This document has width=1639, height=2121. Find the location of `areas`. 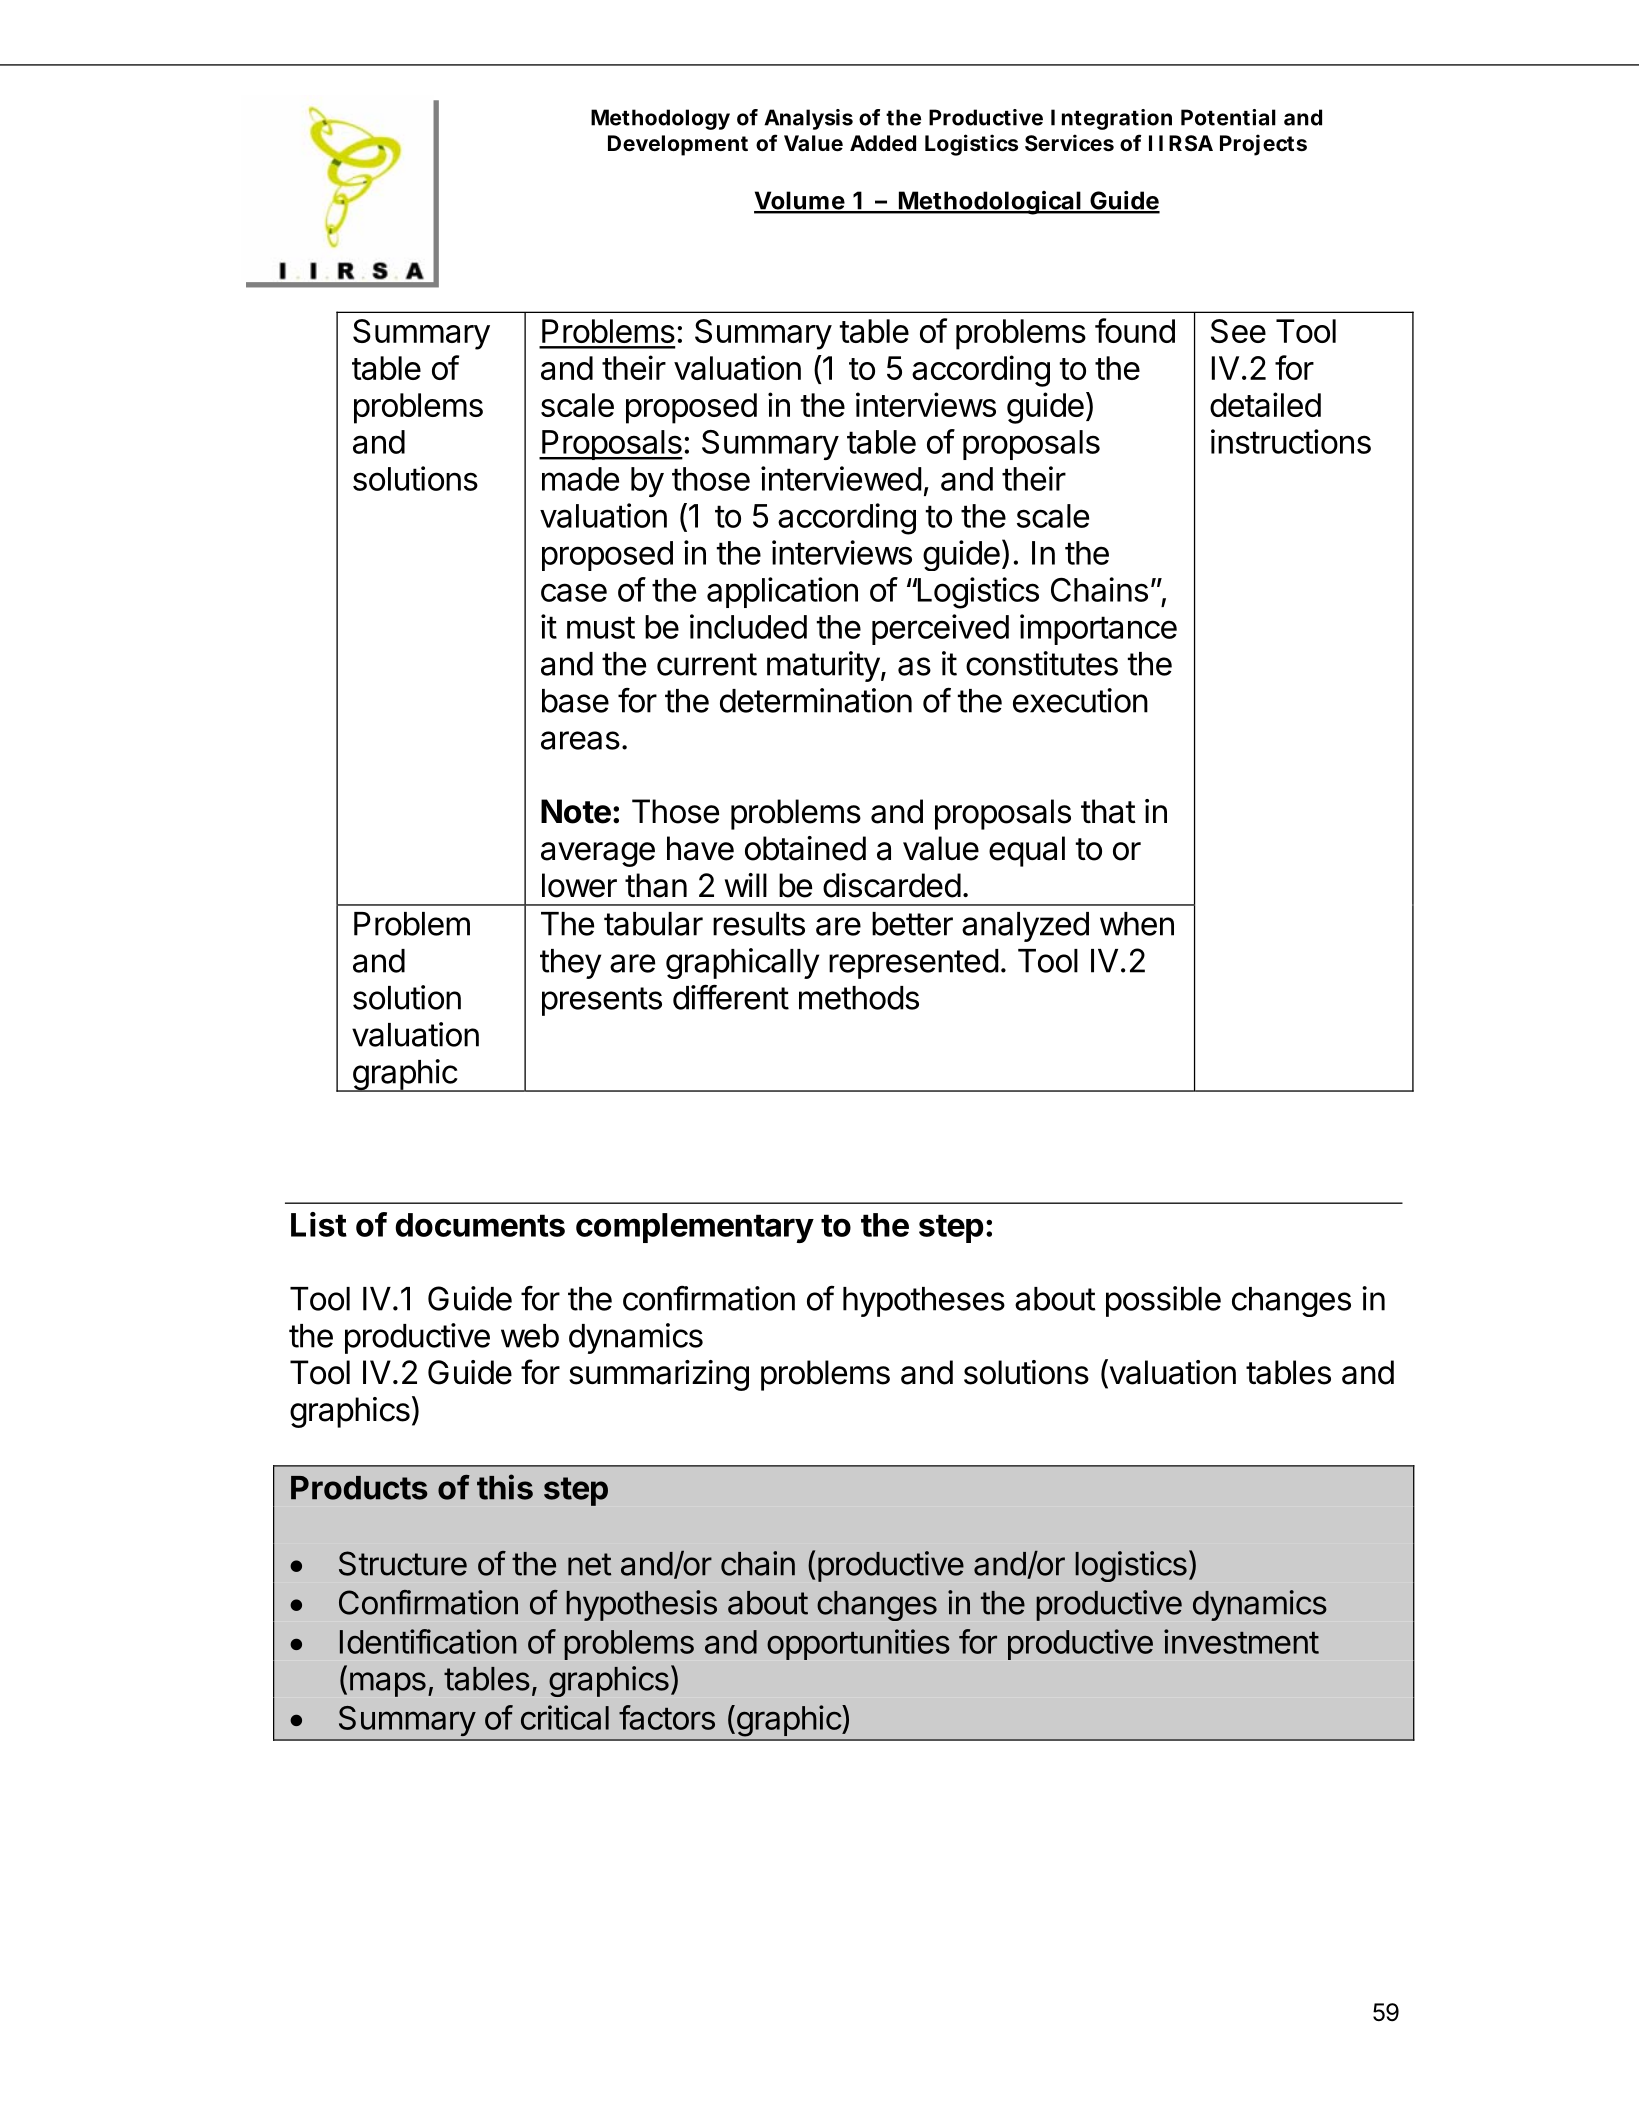

areas is located at coordinates (580, 740).
